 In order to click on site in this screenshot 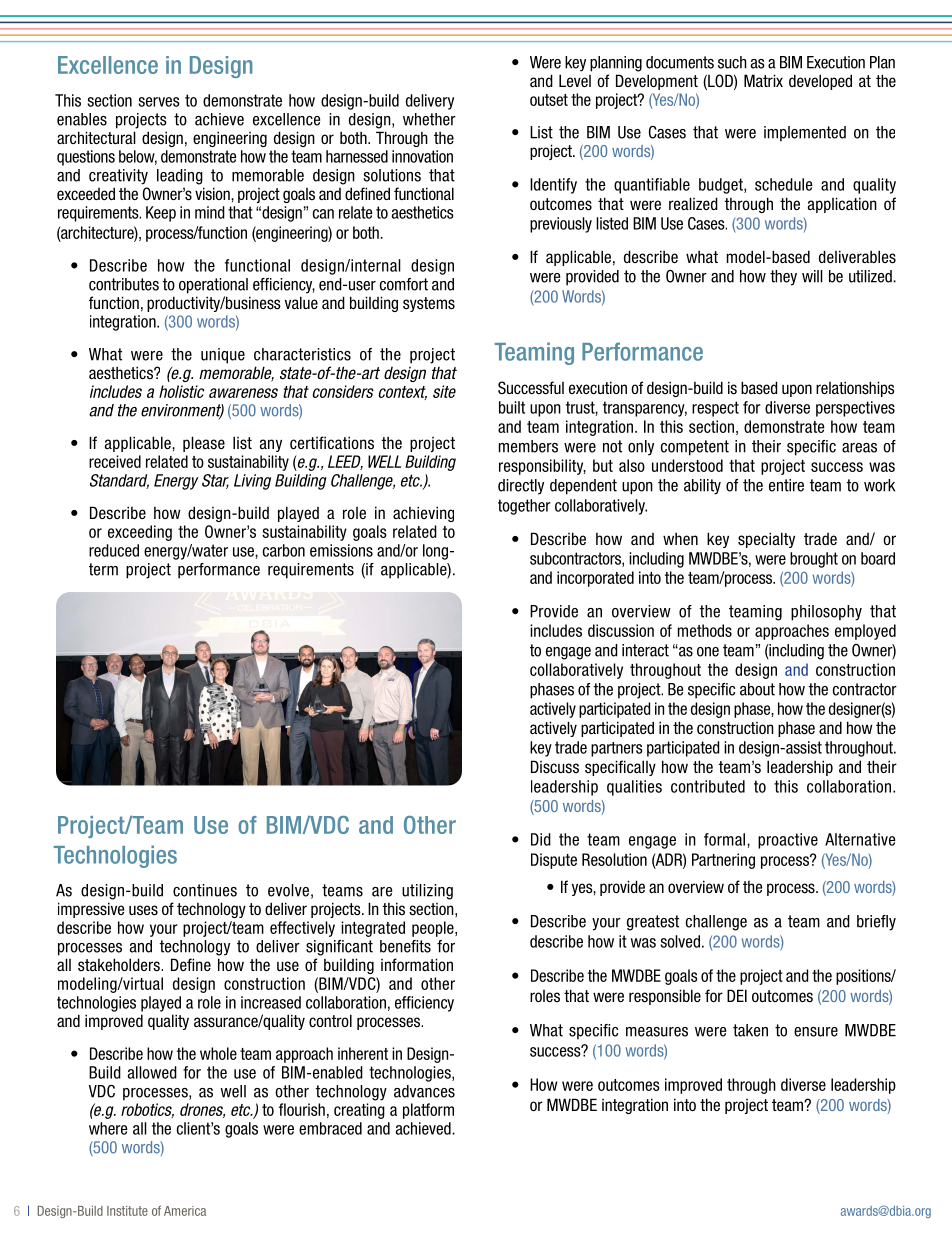, I will do `click(444, 391)`.
